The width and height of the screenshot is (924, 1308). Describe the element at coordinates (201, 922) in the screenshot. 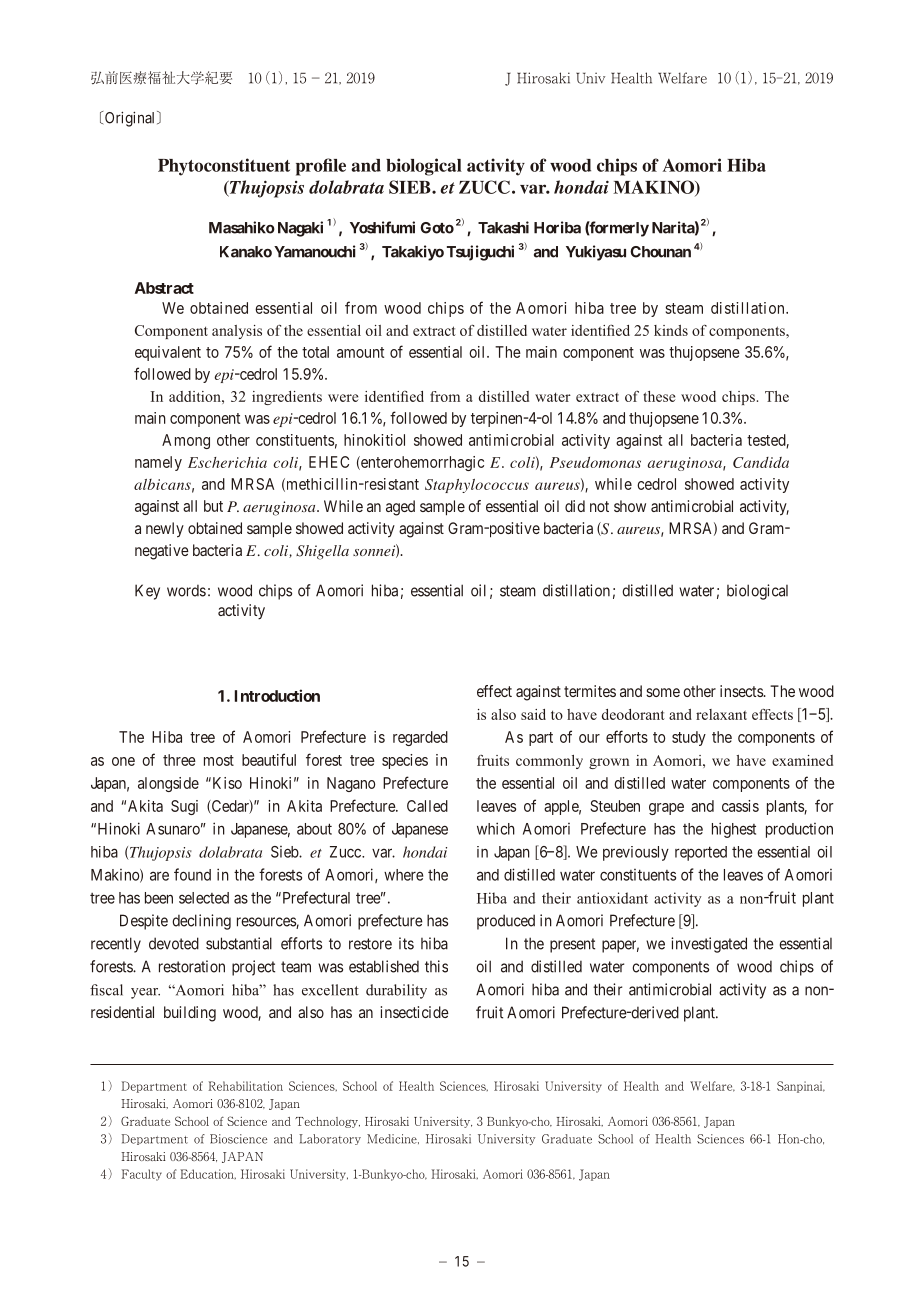

I see `declining` at that location.
